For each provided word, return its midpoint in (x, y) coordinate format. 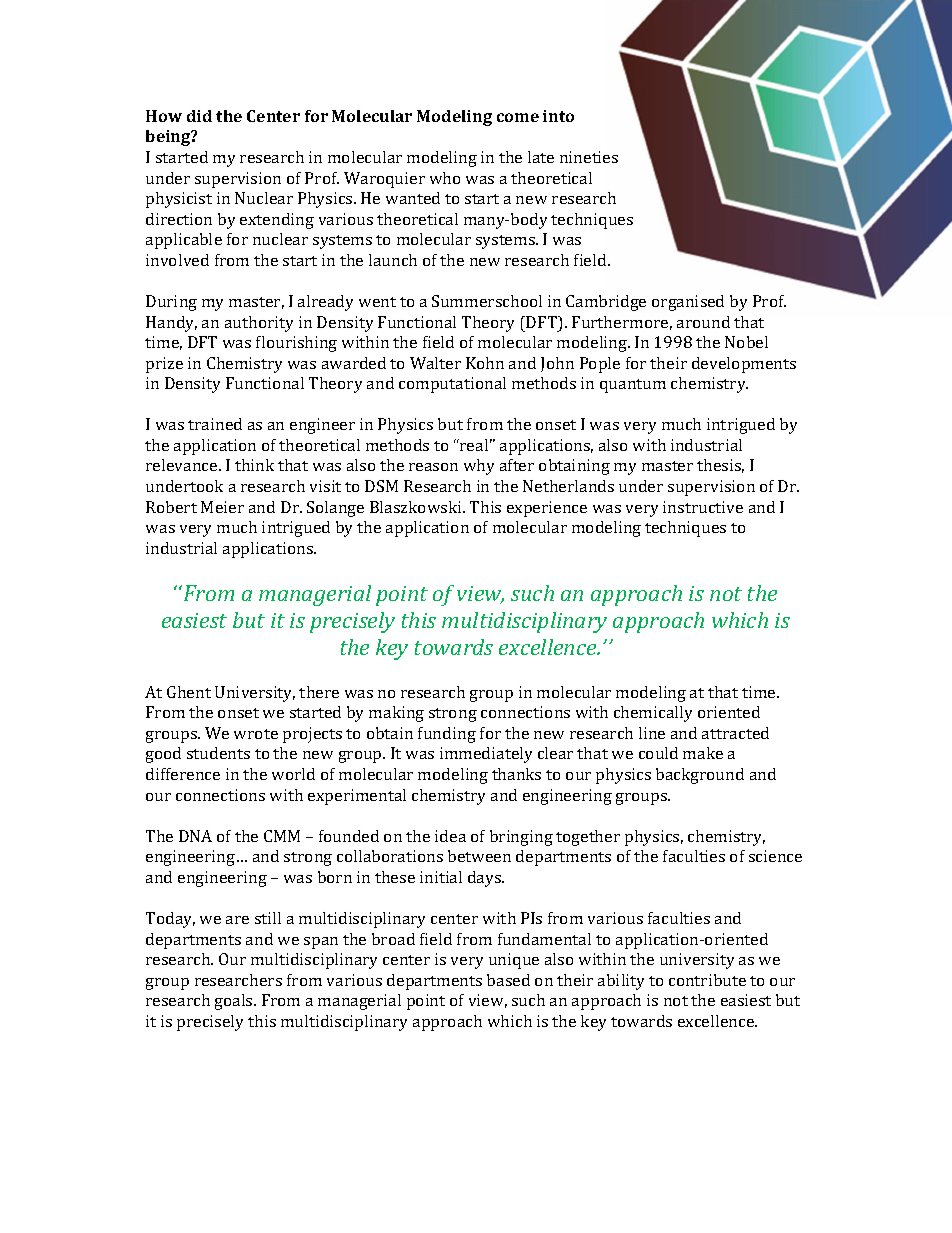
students (218, 753)
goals (235, 1002)
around (703, 322)
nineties (589, 157)
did (199, 116)
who (445, 178)
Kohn (485, 363)
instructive (703, 507)
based (508, 980)
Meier (222, 507)
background (700, 776)
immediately (486, 755)
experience (547, 509)
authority (259, 324)
